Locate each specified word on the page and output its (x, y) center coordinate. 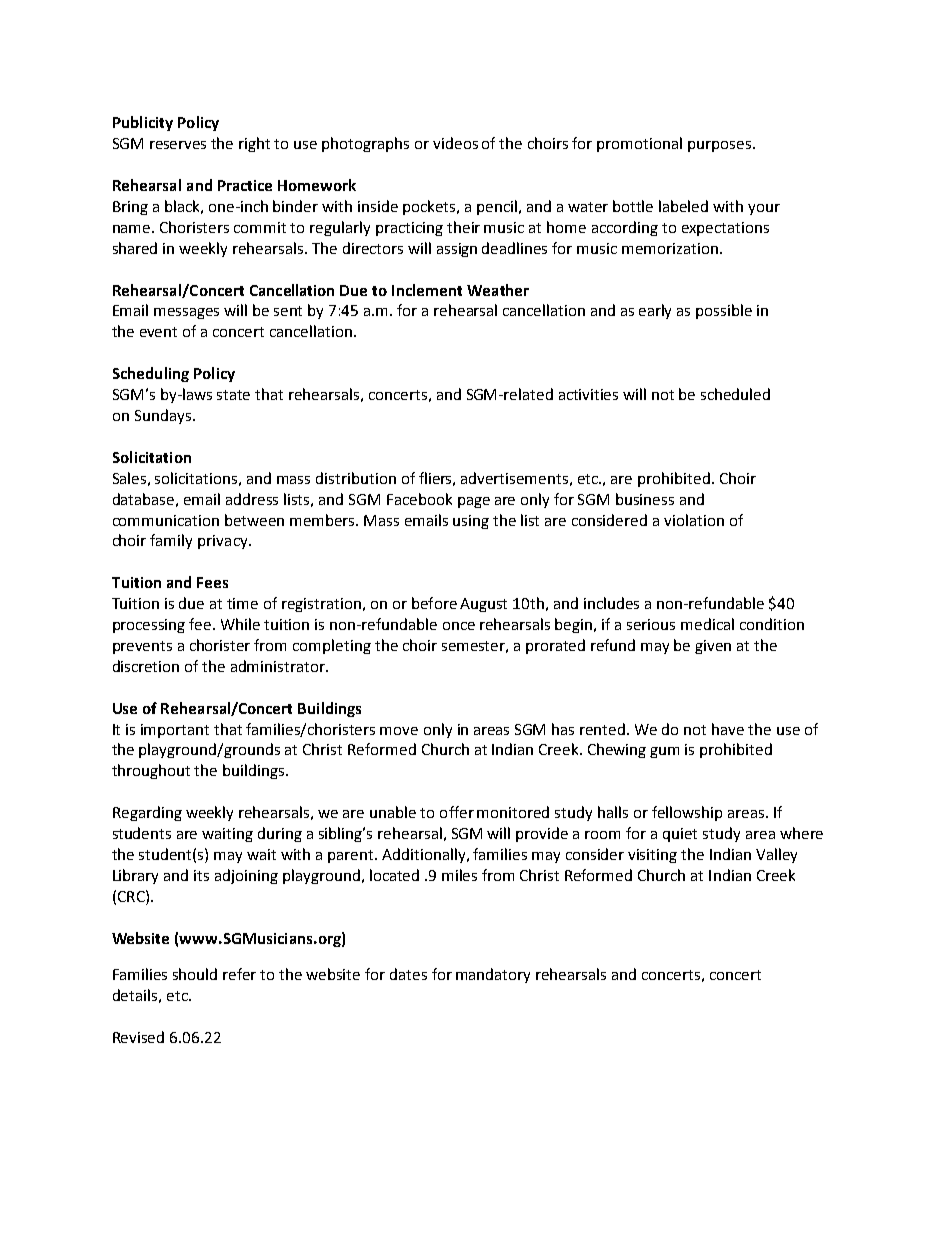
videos (455, 143)
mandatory (493, 975)
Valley (776, 855)
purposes (719, 146)
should (195, 974)
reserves (178, 145)
